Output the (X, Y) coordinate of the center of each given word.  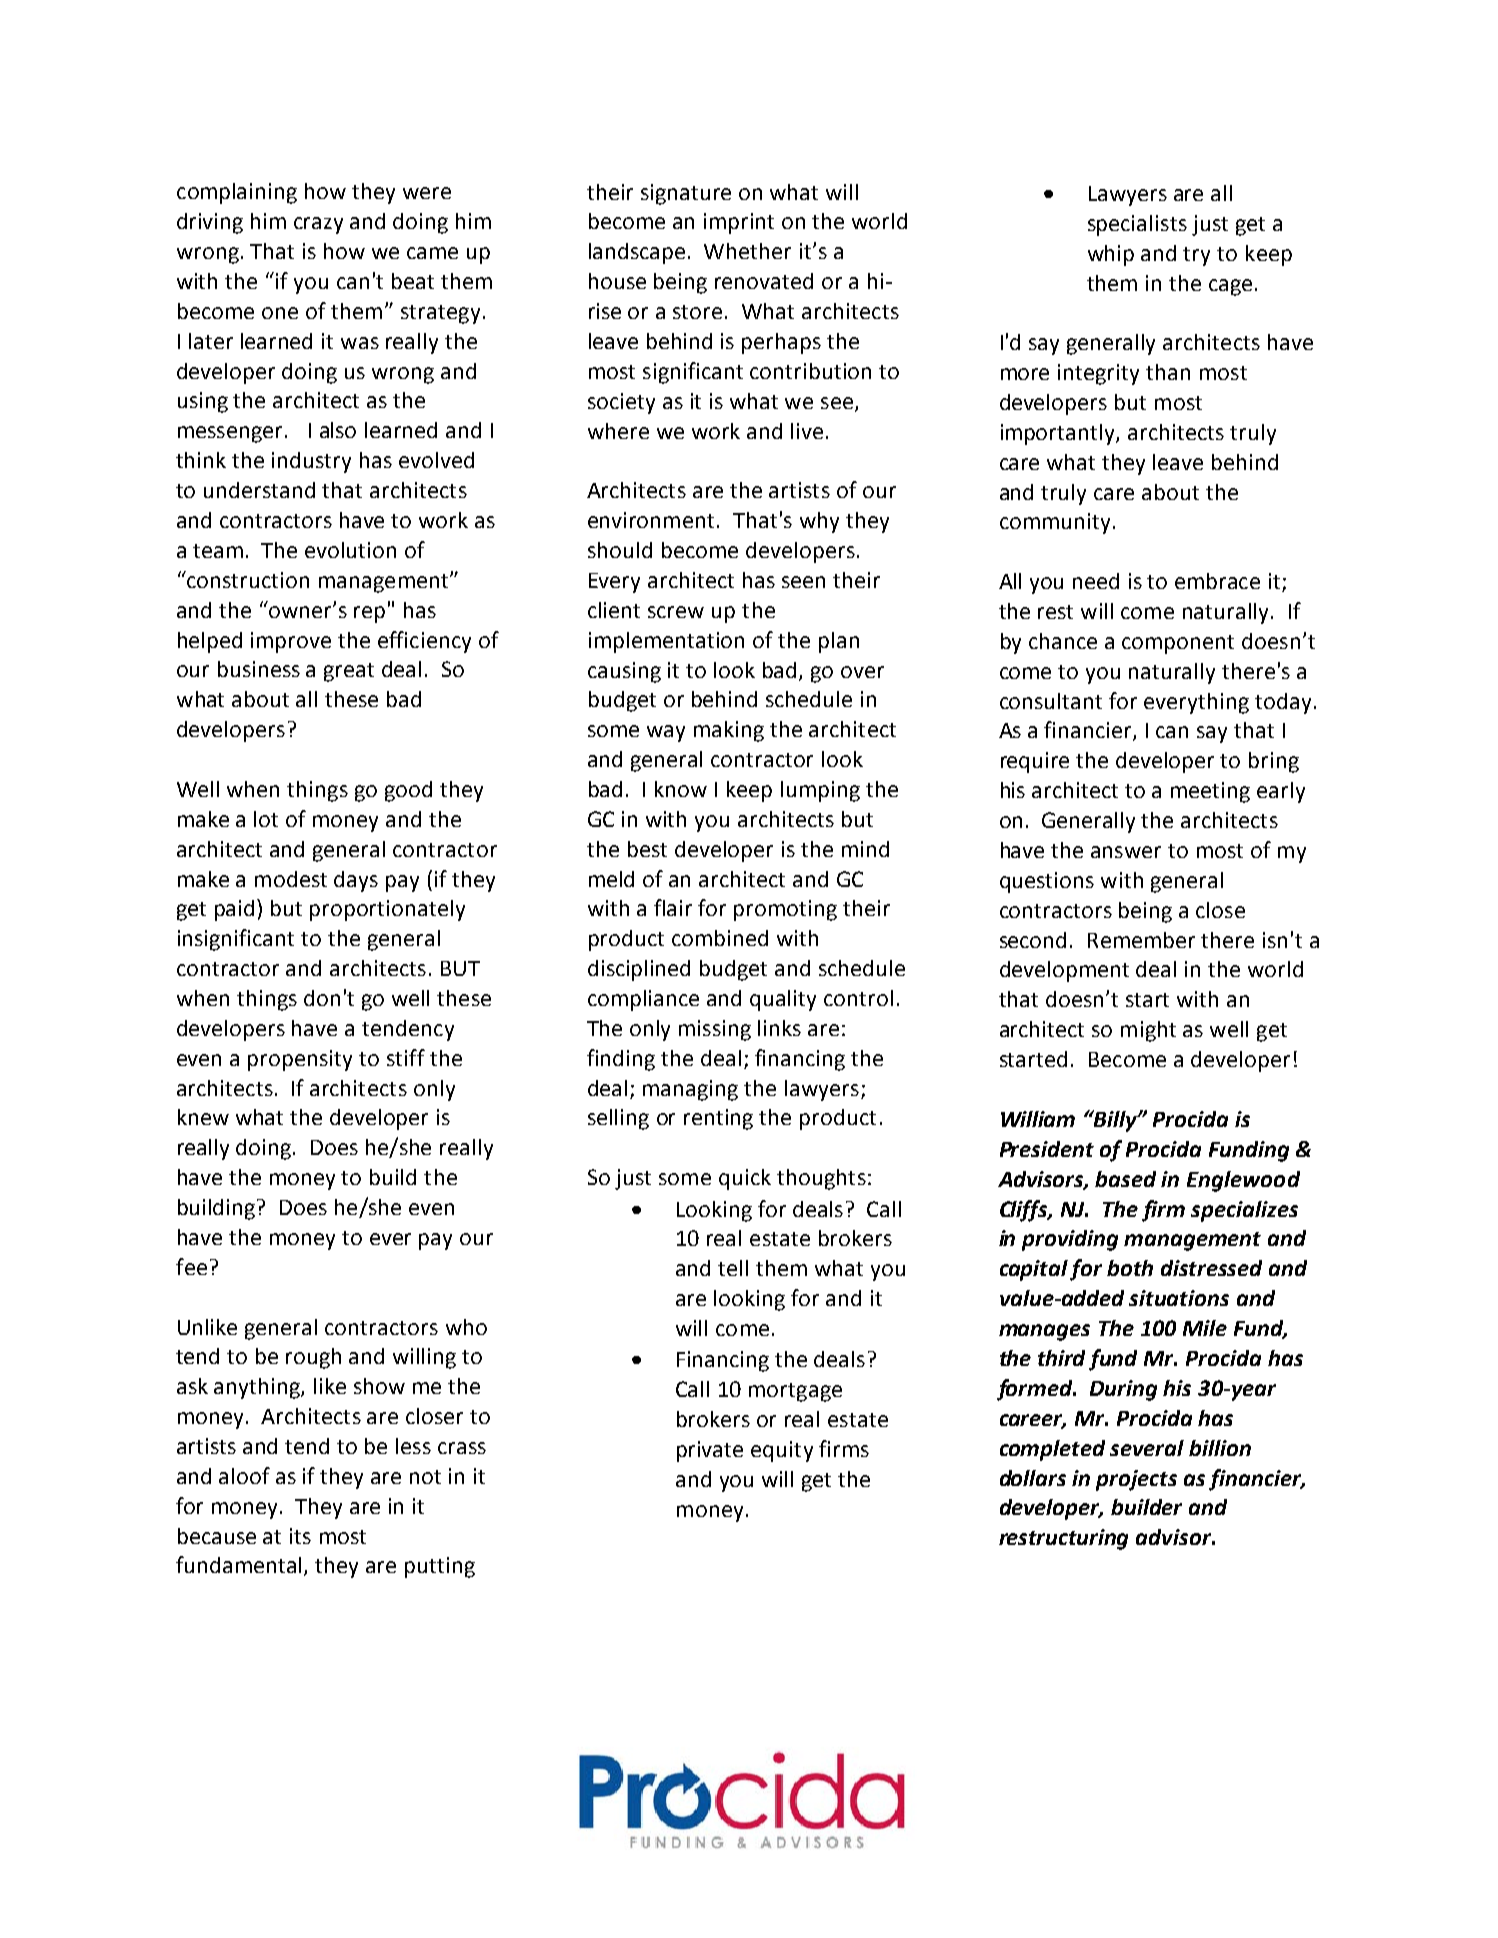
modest (291, 879)
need (1096, 581)
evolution (350, 550)
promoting (785, 910)
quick (745, 1179)
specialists (1137, 225)
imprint (739, 223)
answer (1126, 852)
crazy (318, 225)
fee (191, 1266)
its (300, 1536)
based (1125, 1179)
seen (803, 582)
